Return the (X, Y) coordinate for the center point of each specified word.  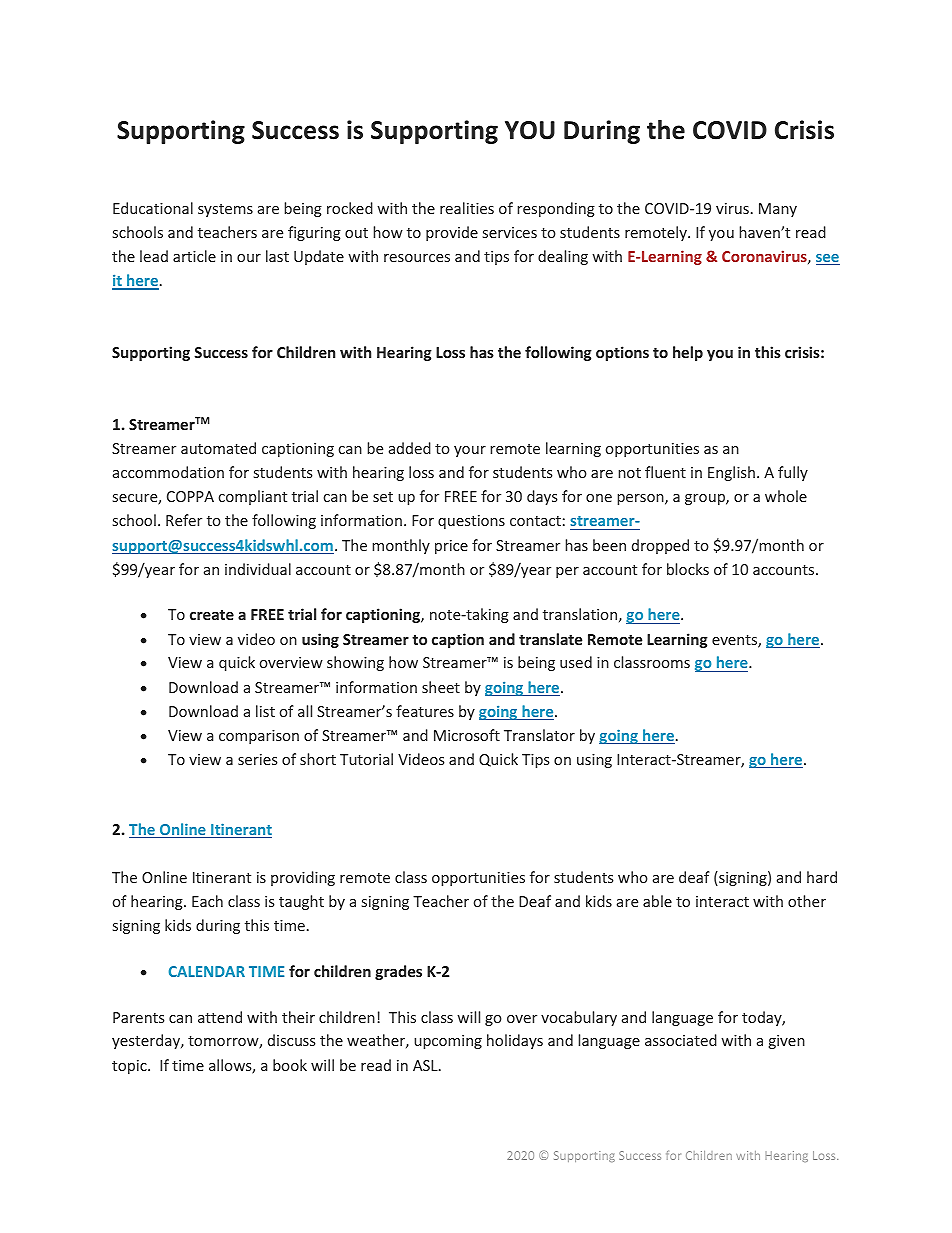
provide (452, 233)
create (212, 615)
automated (218, 448)
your (470, 451)
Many (778, 210)
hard (822, 877)
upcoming (448, 1042)
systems (225, 210)
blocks (688, 569)
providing (303, 878)
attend (220, 1017)
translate (550, 639)
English (731, 473)
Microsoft (467, 735)
